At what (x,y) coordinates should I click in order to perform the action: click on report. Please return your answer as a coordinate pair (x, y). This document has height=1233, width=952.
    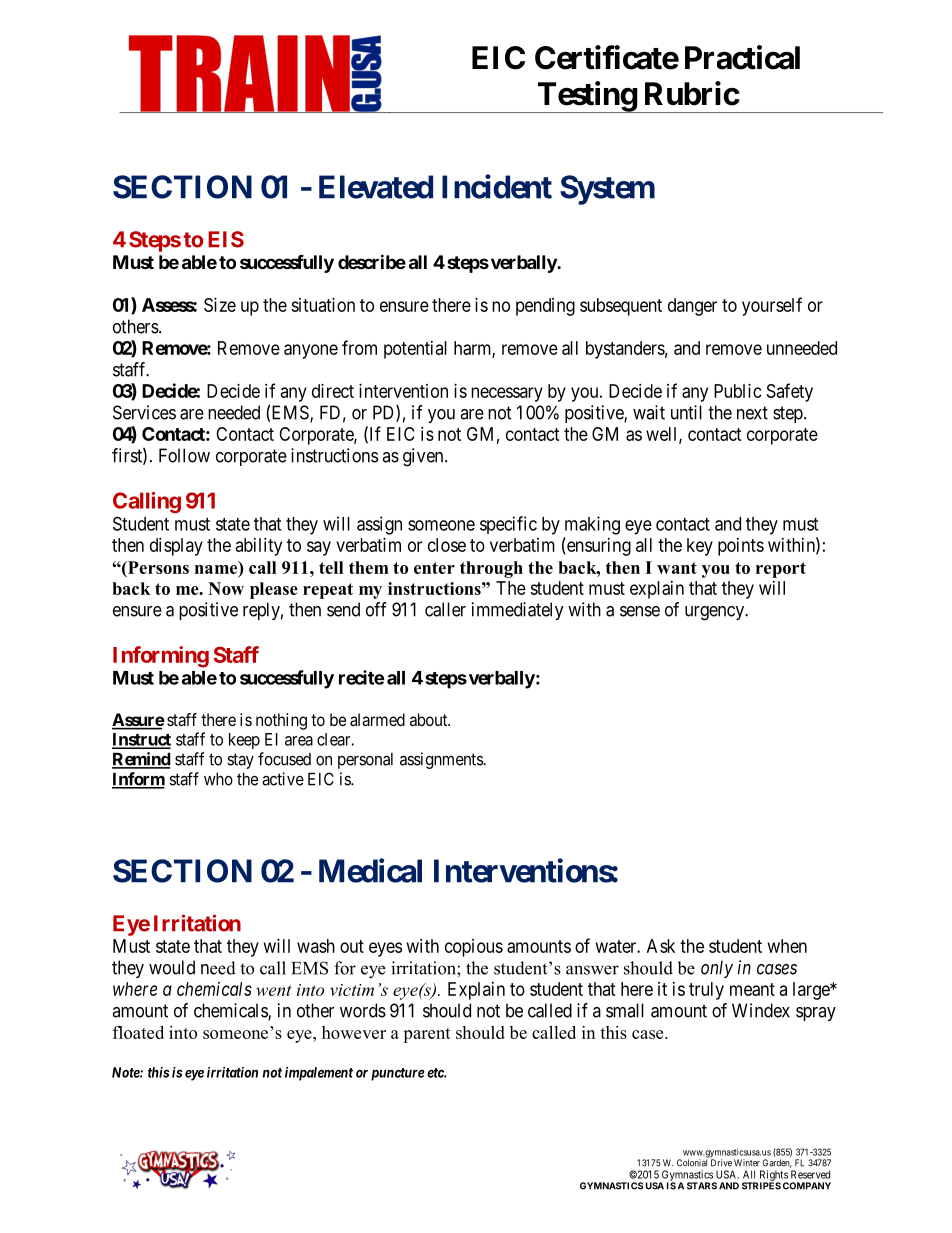
    Looking at the image, I should click on (781, 570).
